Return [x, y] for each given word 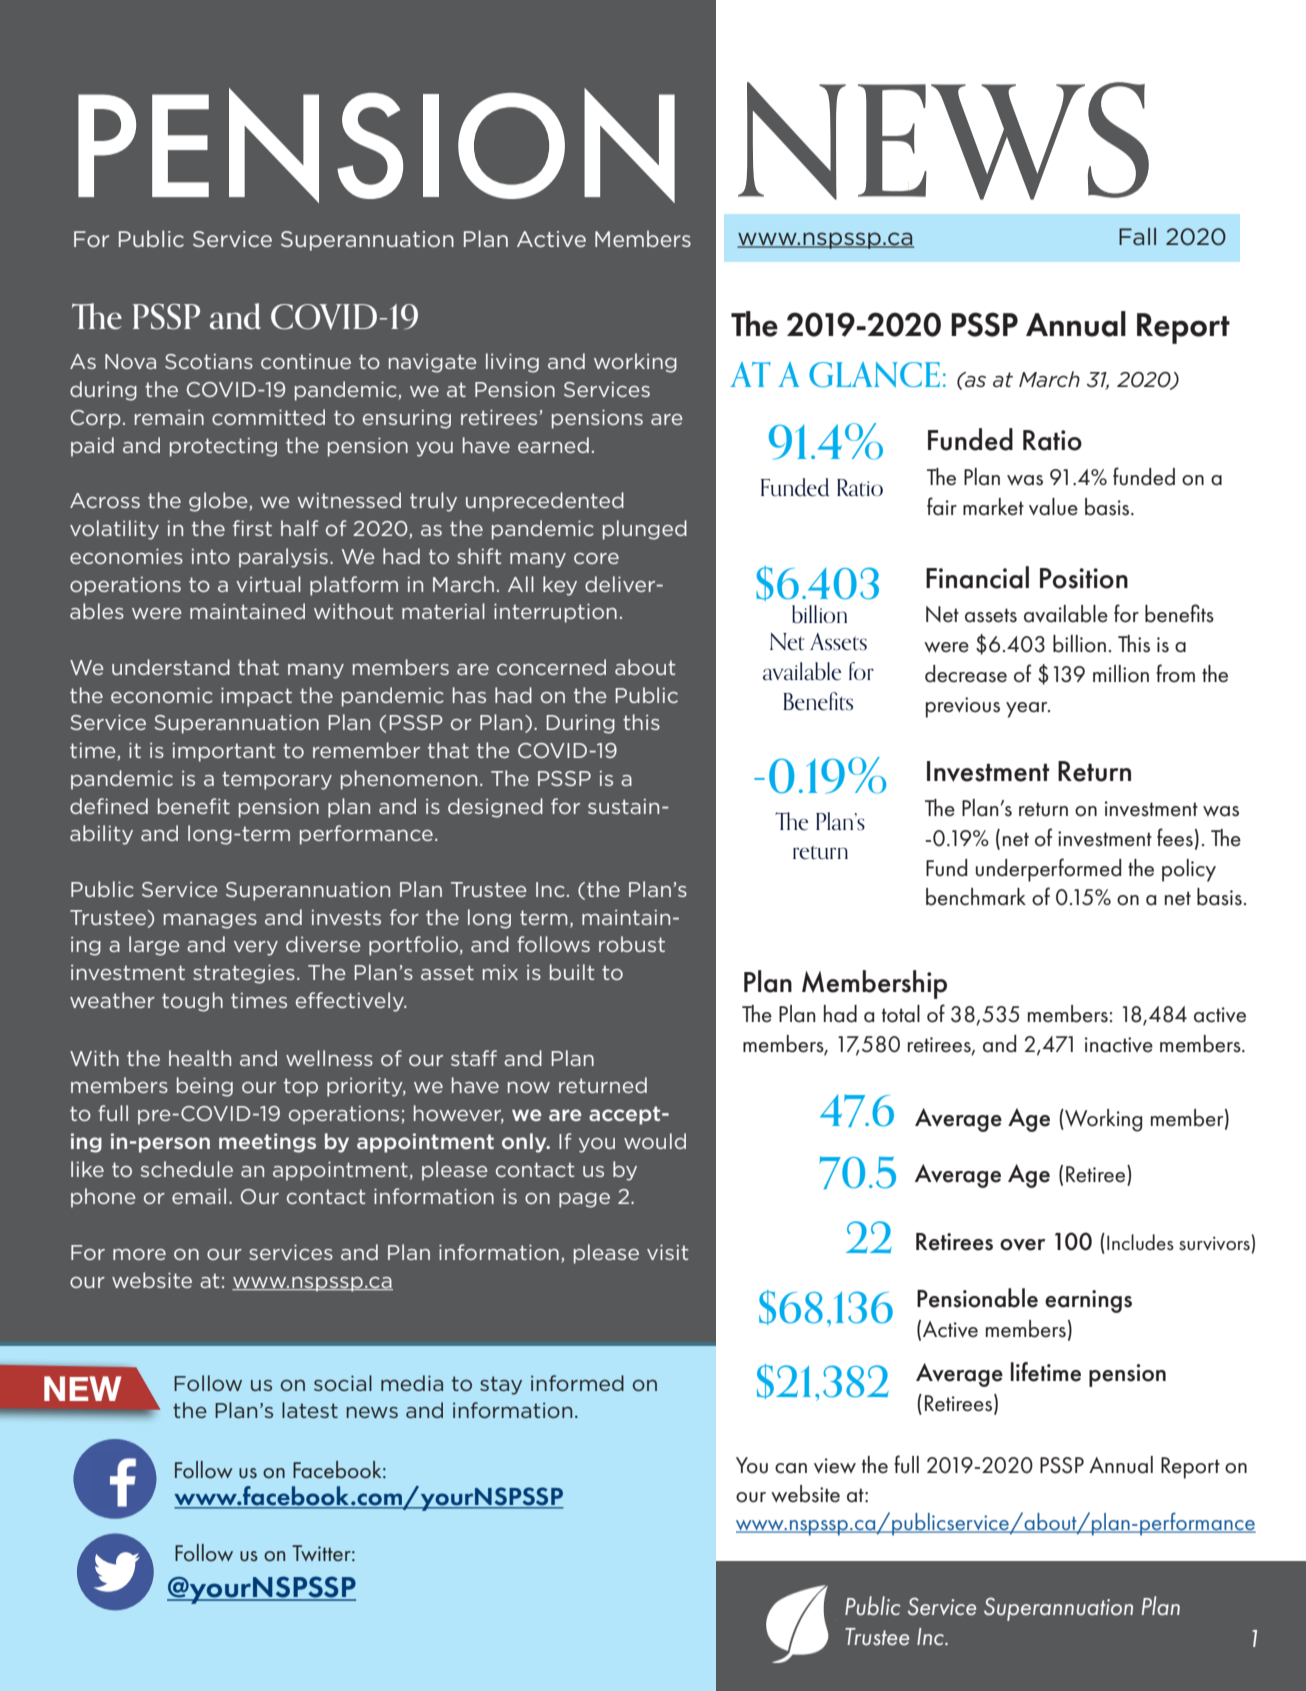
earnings [1088, 1301]
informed [577, 1383]
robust [632, 944]
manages [210, 921]
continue [306, 361]
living [512, 363]
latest [310, 1410]
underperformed [1048, 870]
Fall [1137, 236]
